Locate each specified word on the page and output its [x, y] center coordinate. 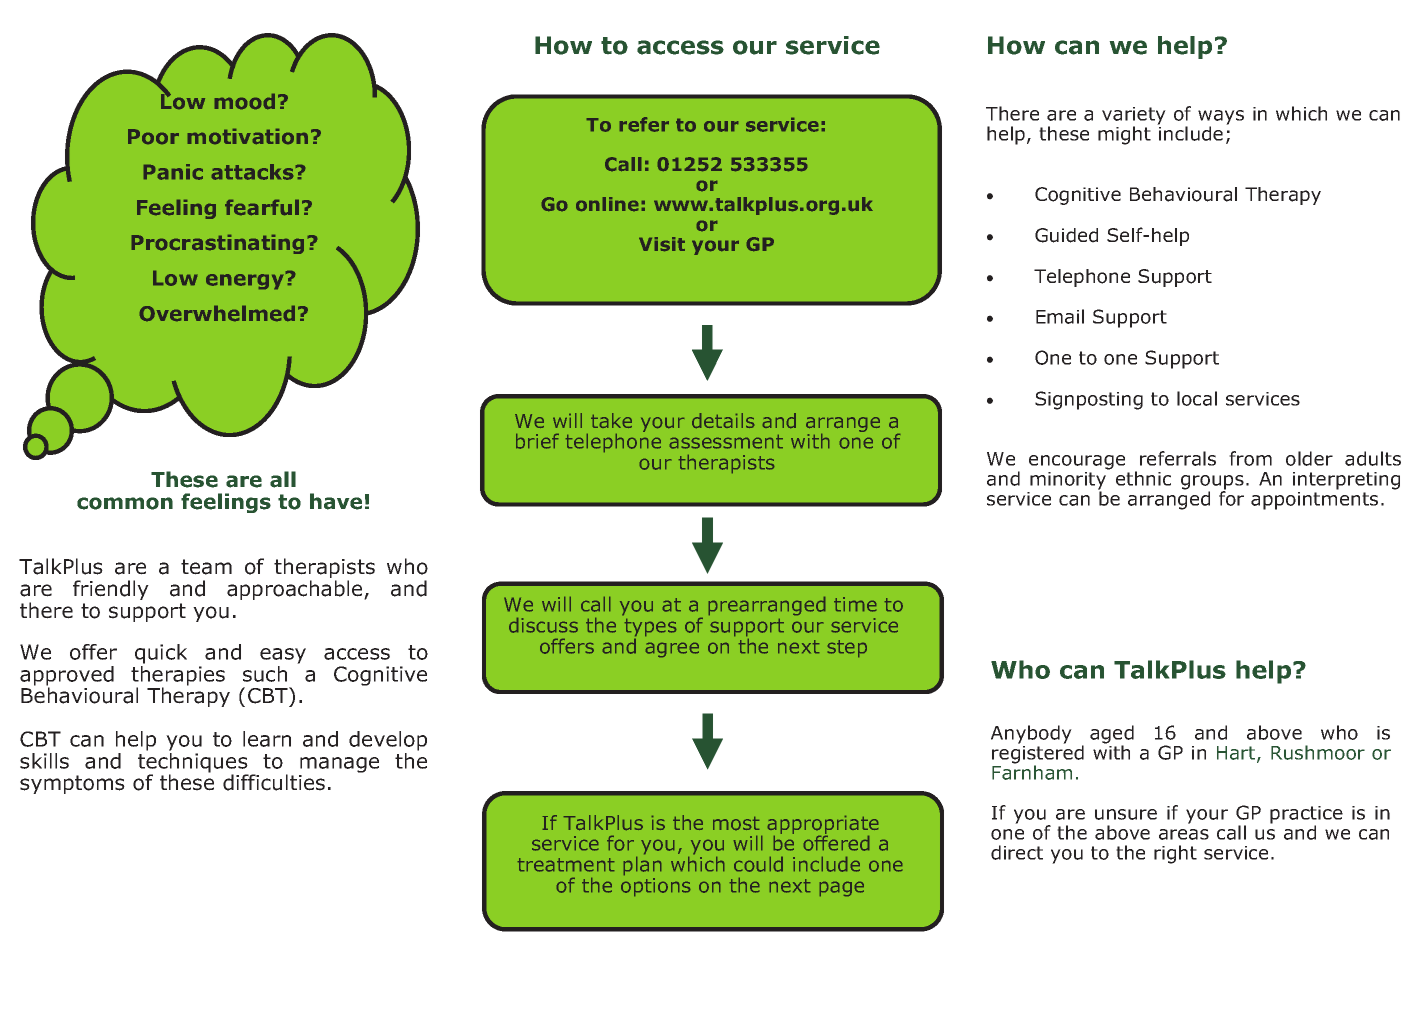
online [607, 204]
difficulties [274, 782]
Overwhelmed [217, 313]
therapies [178, 675]
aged [1112, 735]
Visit [662, 244]
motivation [248, 136]
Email [1060, 316]
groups [1212, 483]
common [125, 503]
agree [672, 650]
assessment [726, 442]
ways [1221, 118]
